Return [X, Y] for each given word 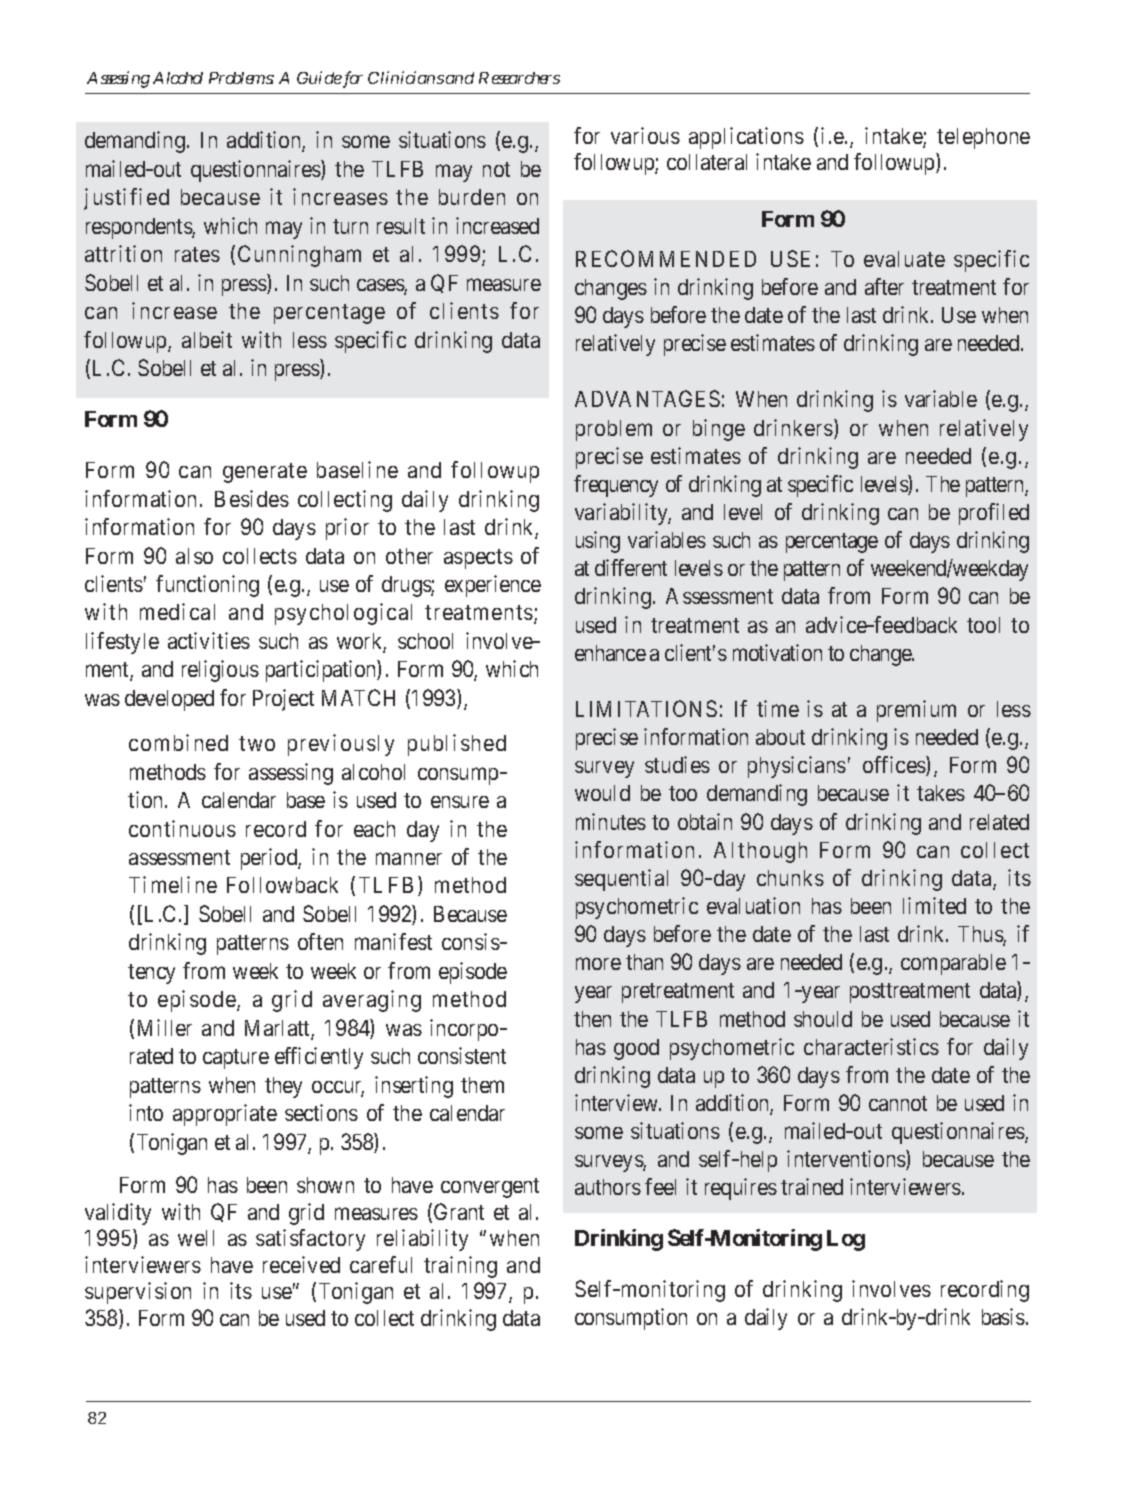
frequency [616, 486]
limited [934, 905]
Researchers [519, 78]
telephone [983, 138]
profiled [994, 514]
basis [1003, 1316]
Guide [319, 77]
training [460, 1267]
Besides [252, 498]
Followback [282, 885]
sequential [621, 880]
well [196, 1238]
